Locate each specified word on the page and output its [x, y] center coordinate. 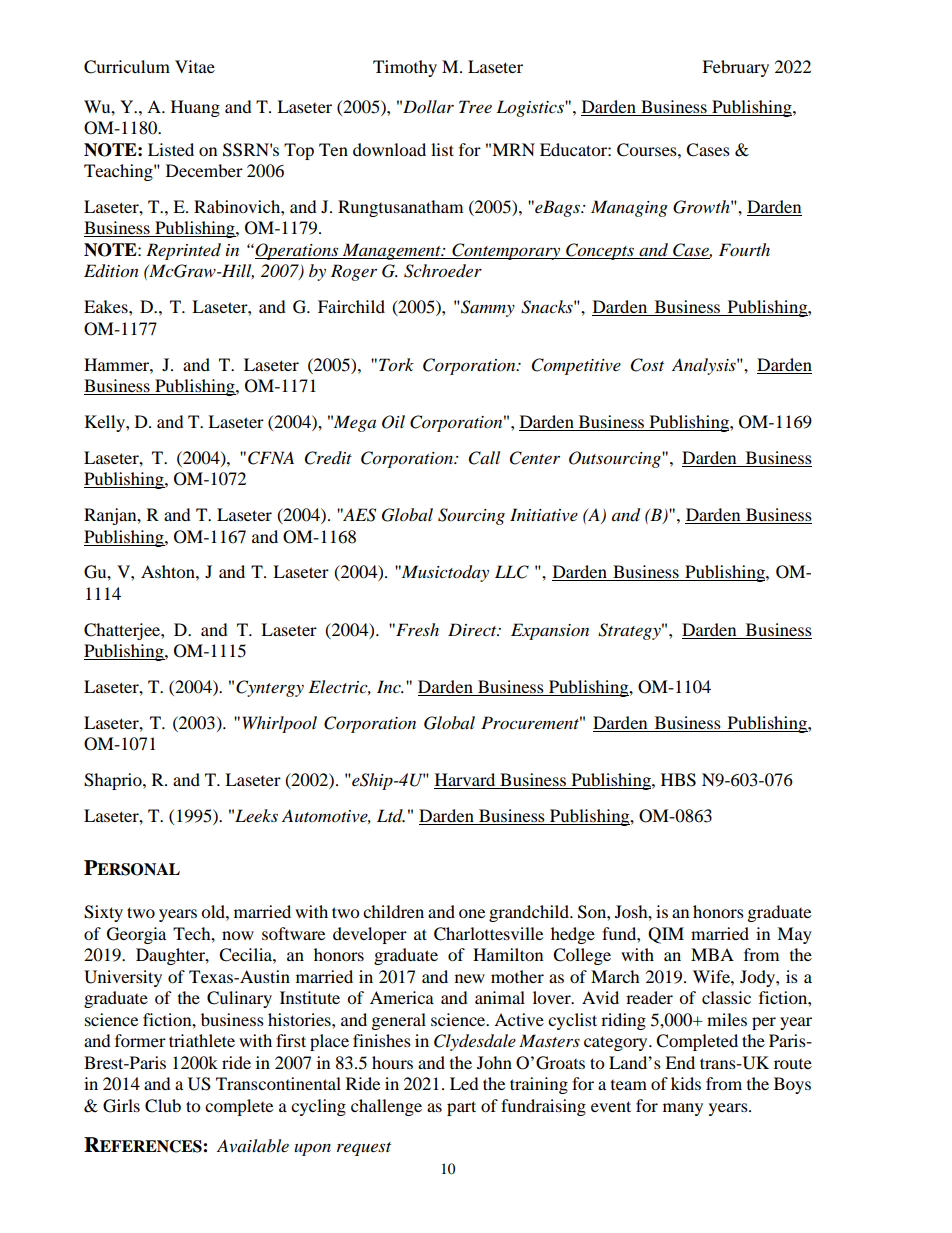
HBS [678, 780]
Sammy [487, 308]
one [472, 913]
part [461, 1108]
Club [163, 1106]
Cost [647, 365]
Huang [195, 108]
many [683, 1109]
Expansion [550, 631]
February [735, 68]
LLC [512, 572]
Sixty [103, 913]
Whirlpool [280, 724]
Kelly [106, 423]
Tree [475, 106]
